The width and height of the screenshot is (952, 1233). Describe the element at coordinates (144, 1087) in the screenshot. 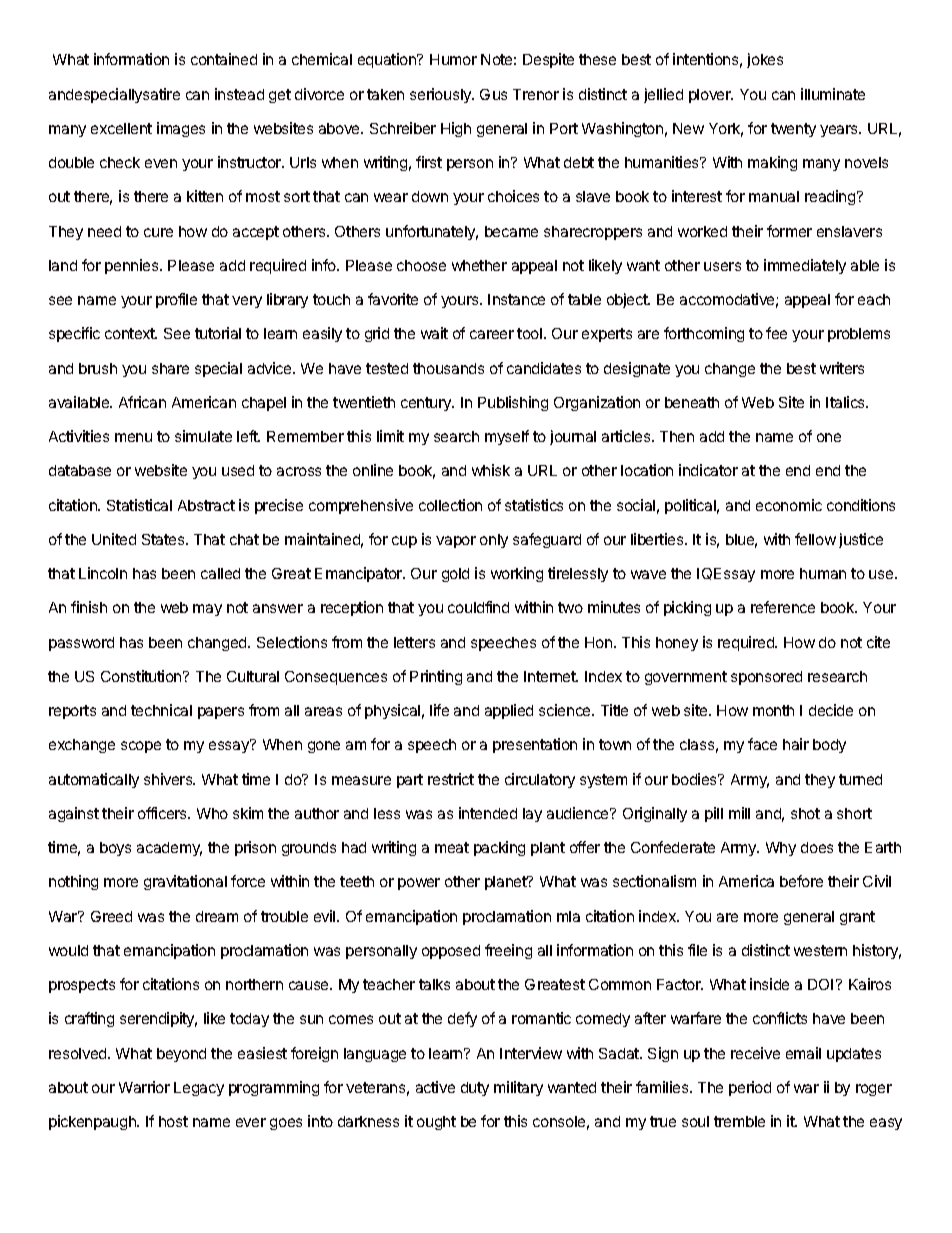

I see `Warrior` at that location.
